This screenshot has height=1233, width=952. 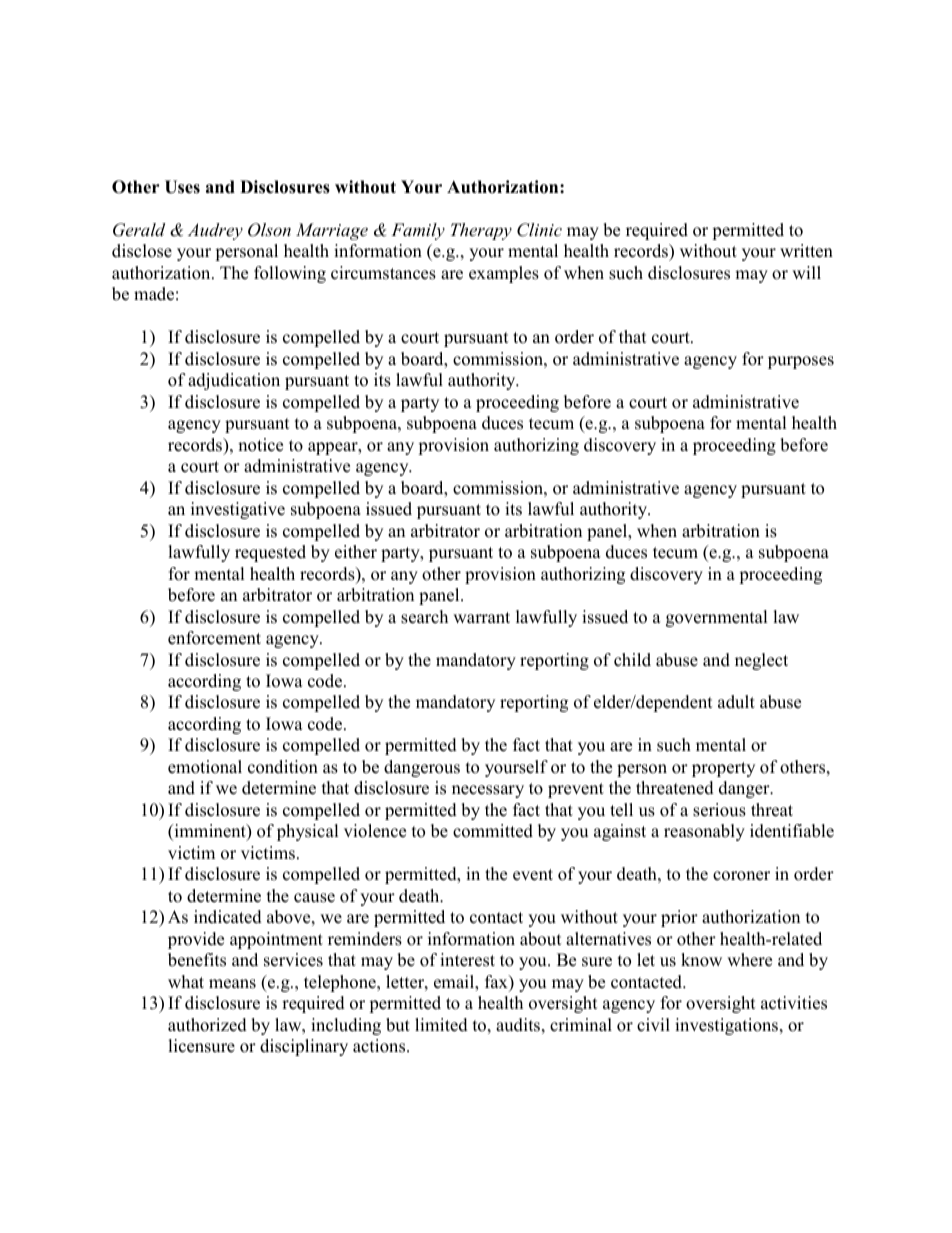 What do you see at coordinates (207, 1025) in the screenshot?
I see `authorized` at bounding box center [207, 1025].
